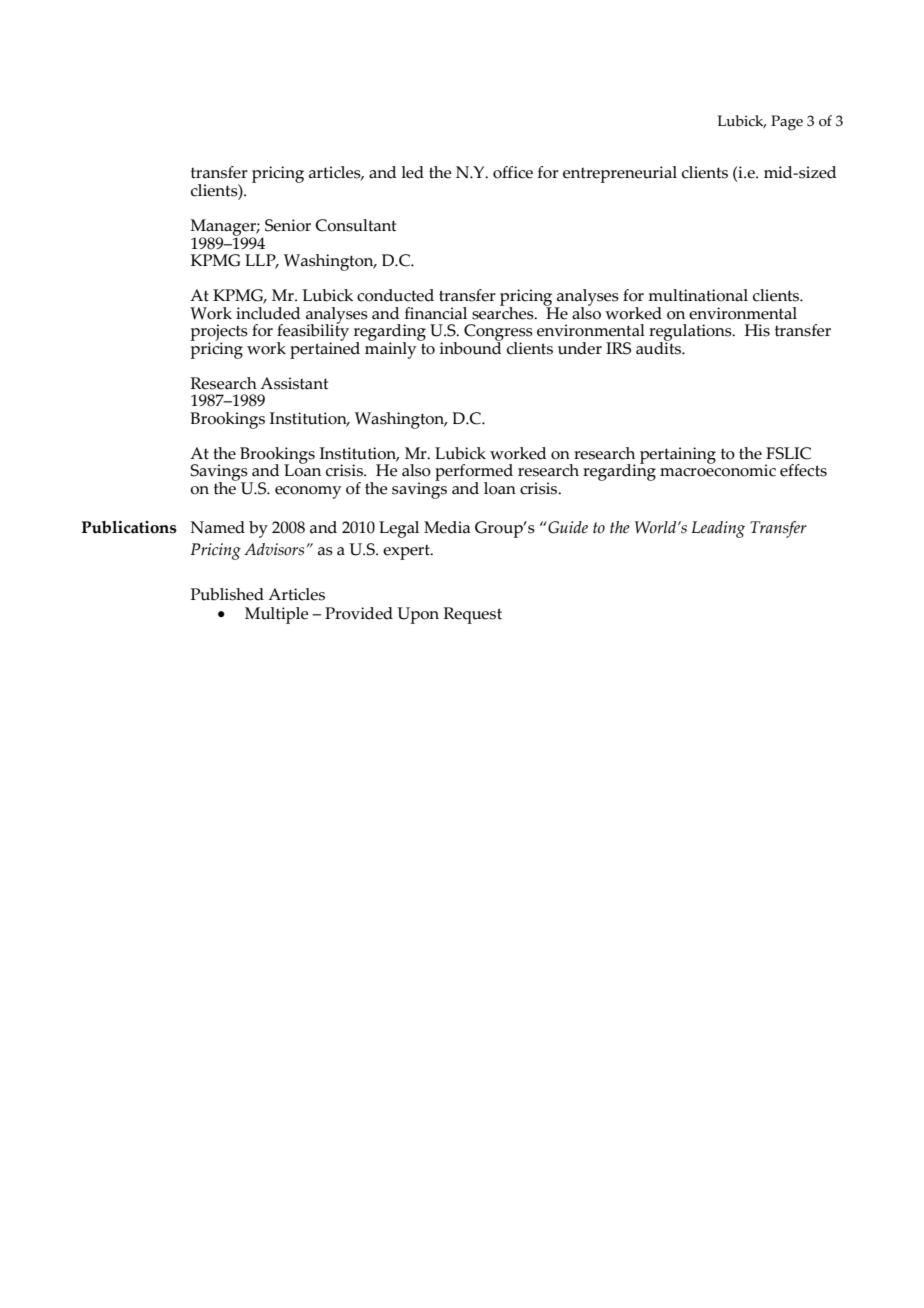 The width and height of the image is (924, 1308). I want to click on financial, so click(436, 313).
